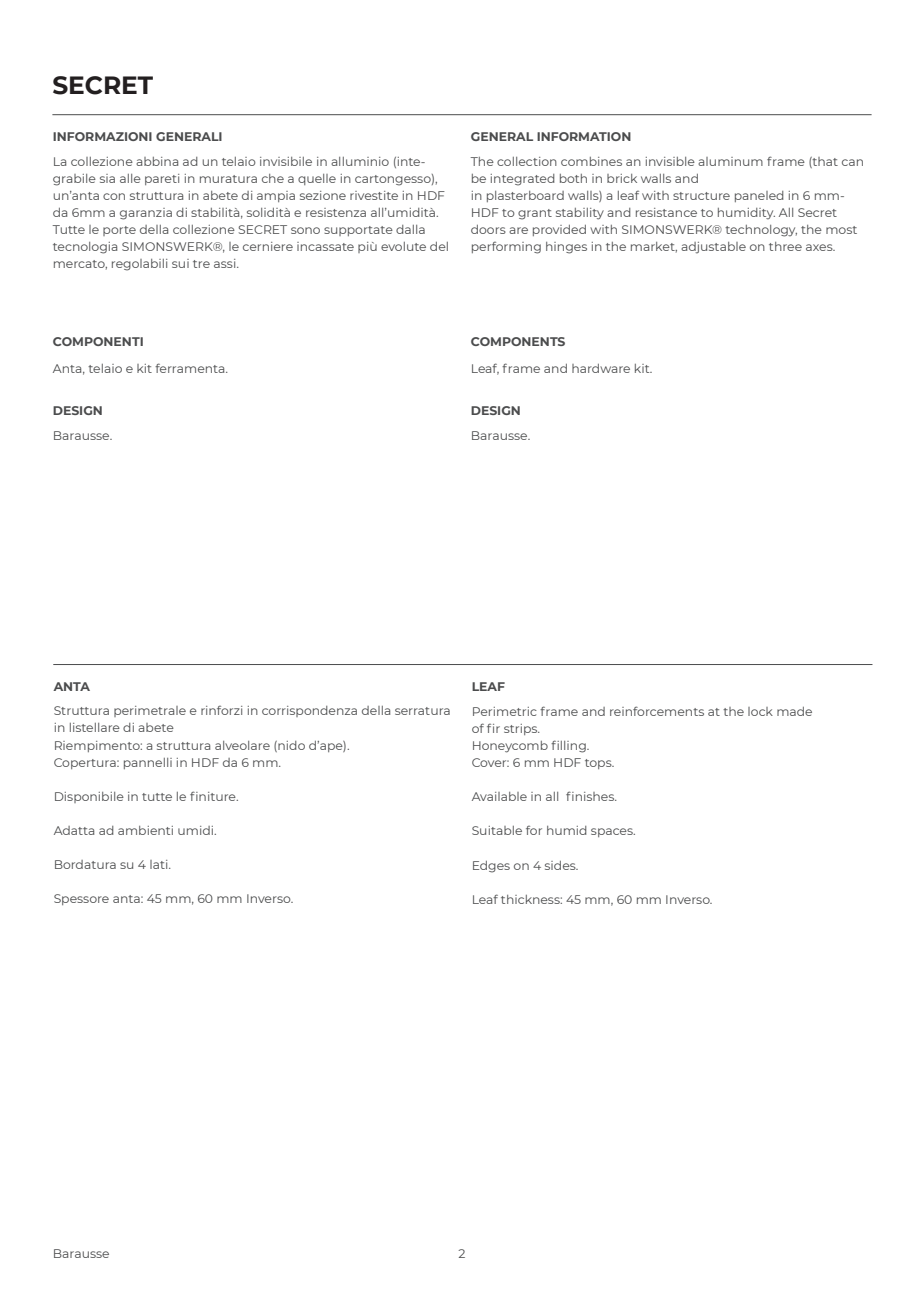  What do you see at coordinates (601, 368) in the screenshot?
I see `hardware` at bounding box center [601, 368].
